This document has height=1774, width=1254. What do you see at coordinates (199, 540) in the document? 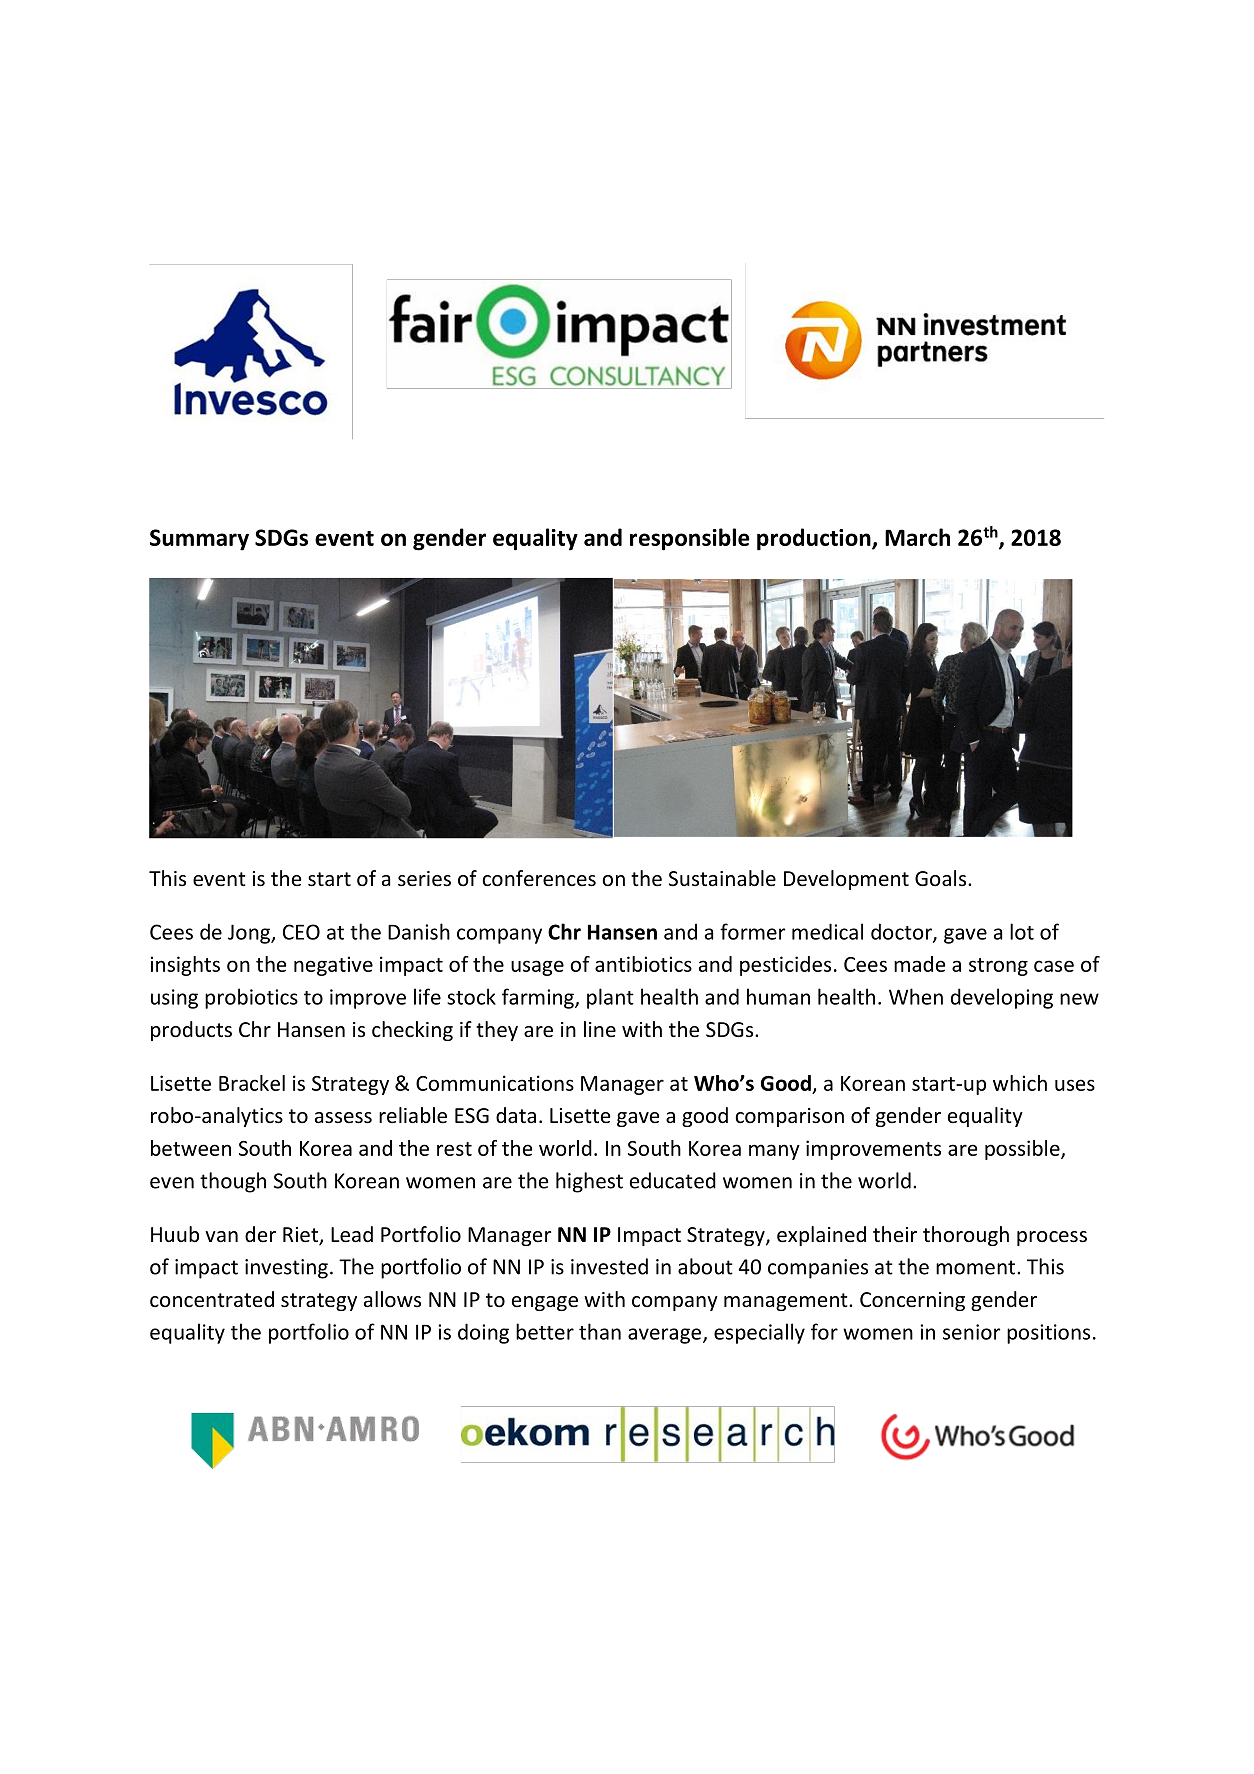
I see `Summary` at bounding box center [199, 540].
